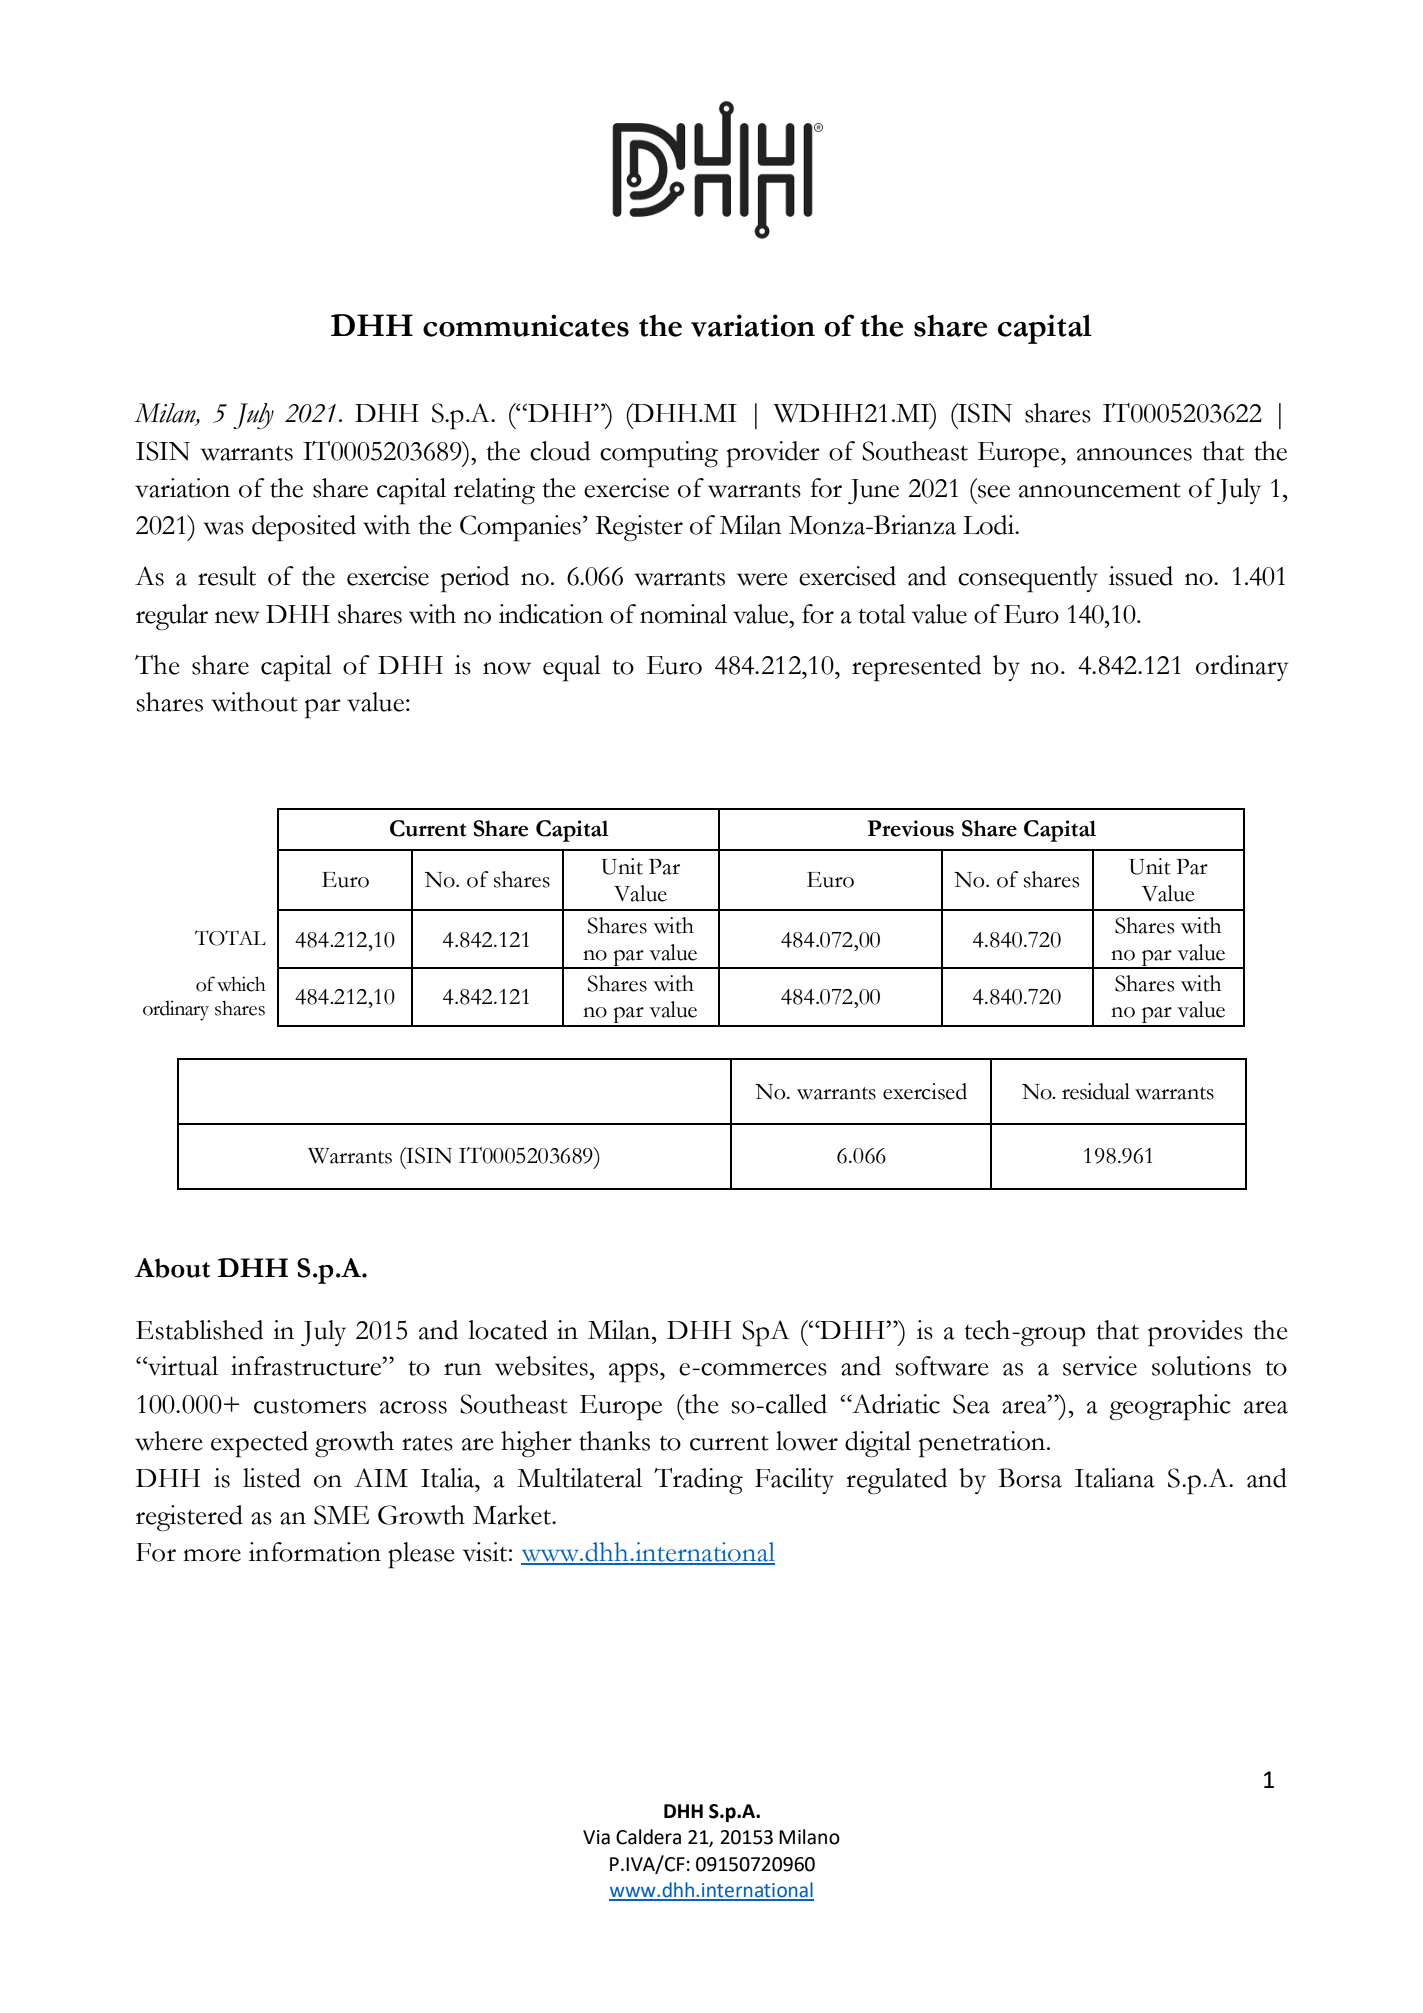 Image resolution: width=1423 pixels, height=2013 pixels. Describe the element at coordinates (596, 1837) in the screenshot. I see `Via` at that location.
